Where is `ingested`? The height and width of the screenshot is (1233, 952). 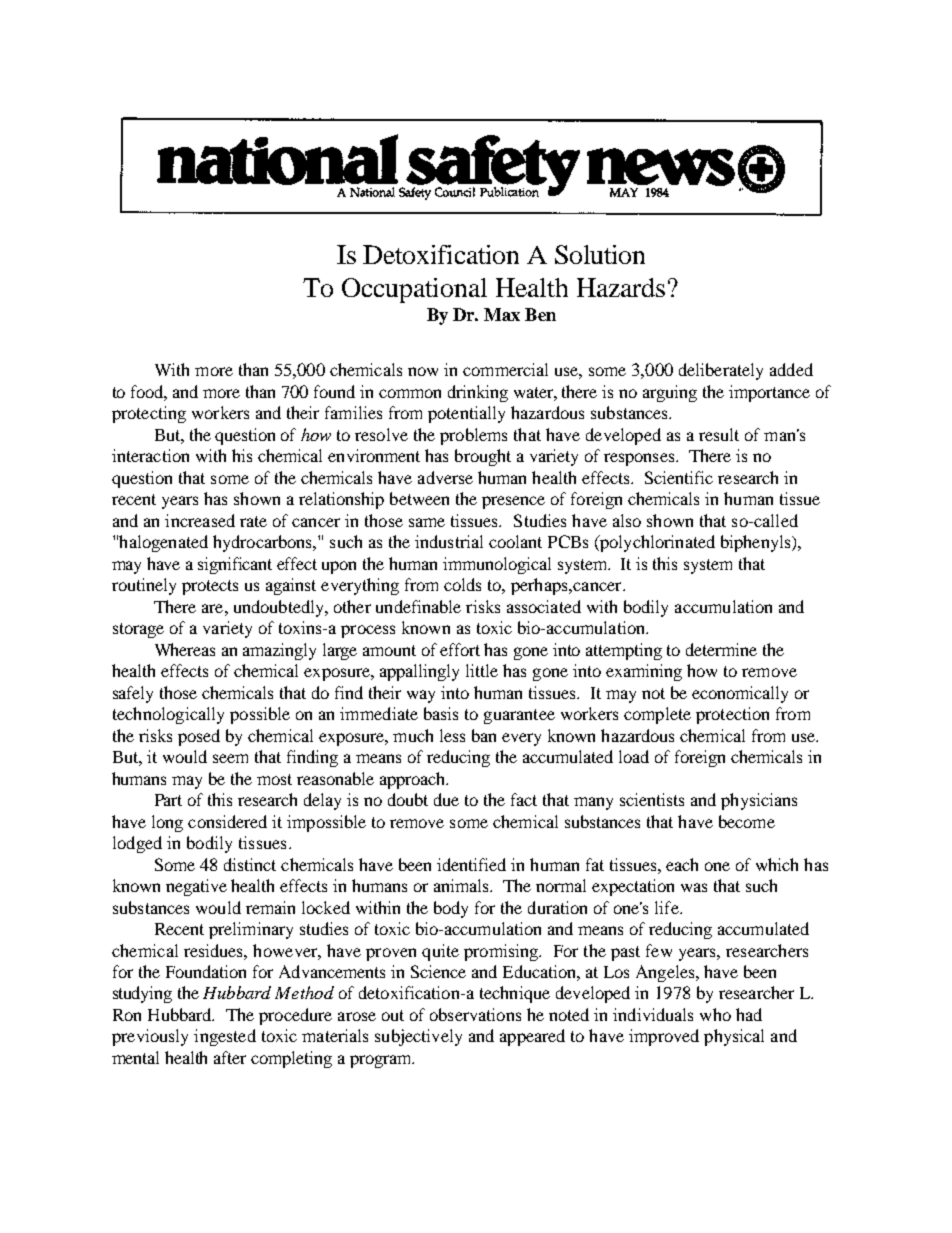
ingested is located at coordinates (225, 1037).
